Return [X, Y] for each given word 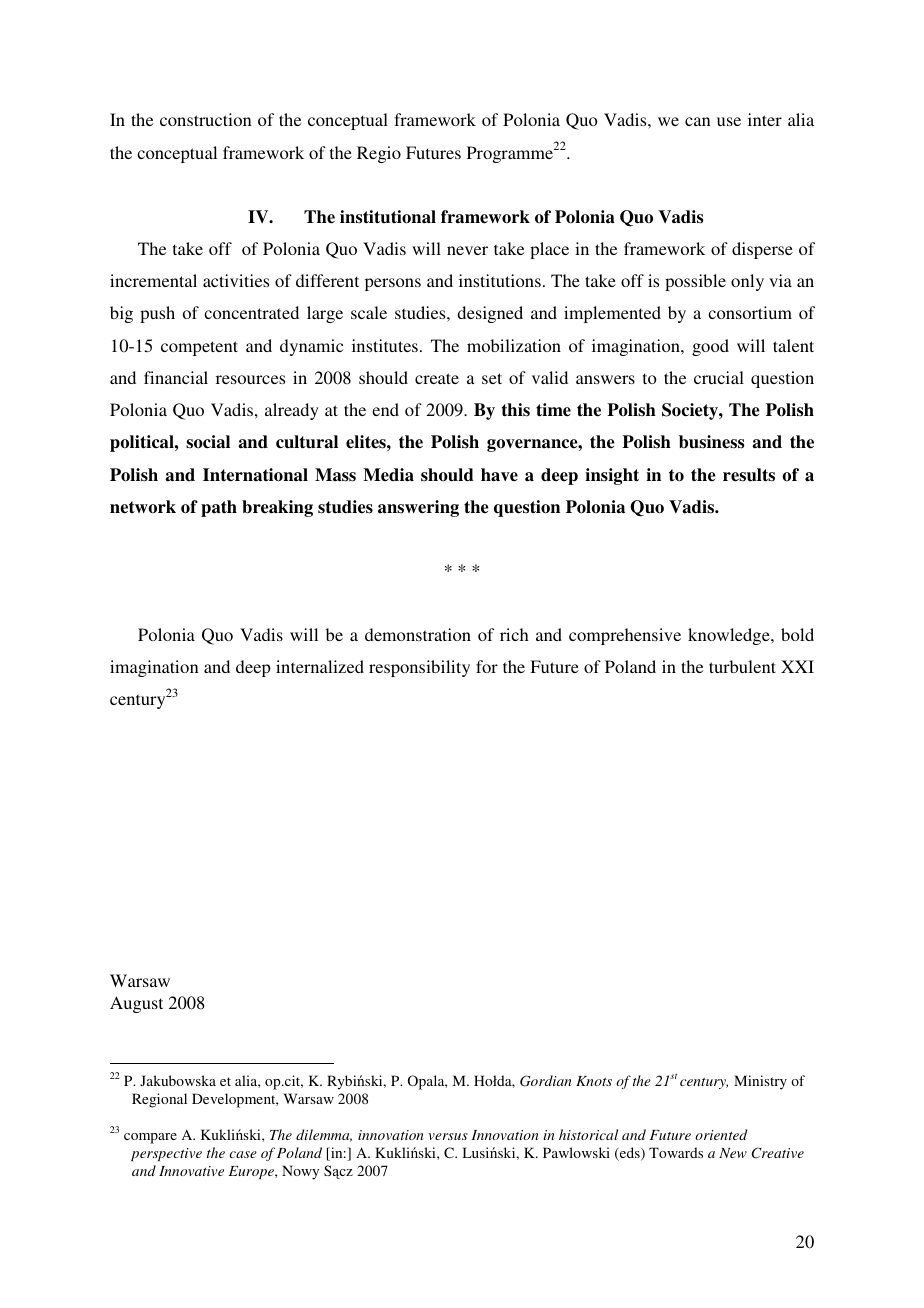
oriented [721, 1134]
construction [206, 119]
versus [448, 1136]
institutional [388, 217]
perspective [166, 1154]
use [729, 121]
